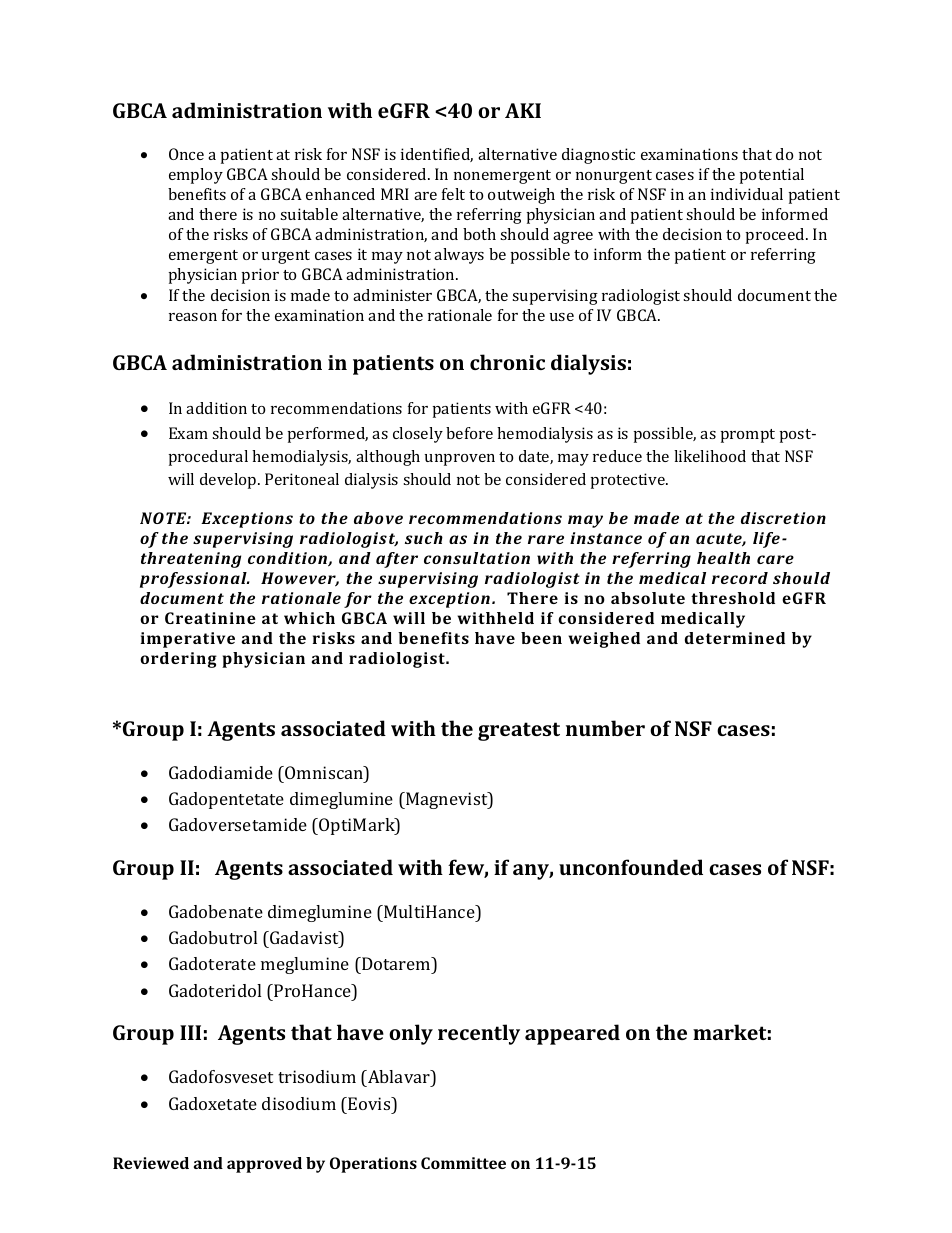 The image size is (952, 1233). What do you see at coordinates (735, 638) in the screenshot?
I see `determined` at bounding box center [735, 638].
